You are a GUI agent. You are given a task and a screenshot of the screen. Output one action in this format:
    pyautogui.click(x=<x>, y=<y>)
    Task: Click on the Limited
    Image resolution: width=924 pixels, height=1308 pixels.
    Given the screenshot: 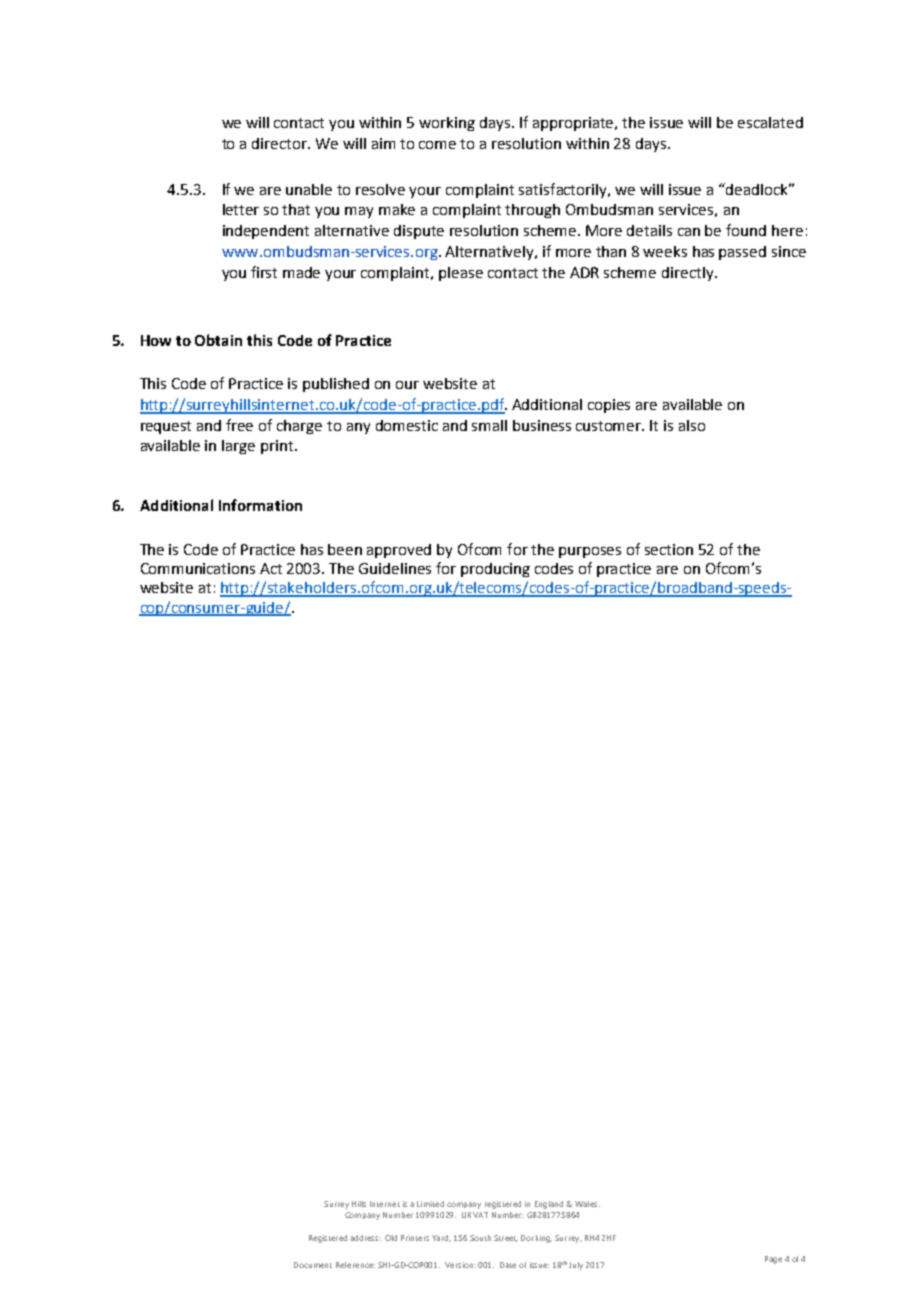 What is the action you would take?
    pyautogui.click(x=430, y=1204)
